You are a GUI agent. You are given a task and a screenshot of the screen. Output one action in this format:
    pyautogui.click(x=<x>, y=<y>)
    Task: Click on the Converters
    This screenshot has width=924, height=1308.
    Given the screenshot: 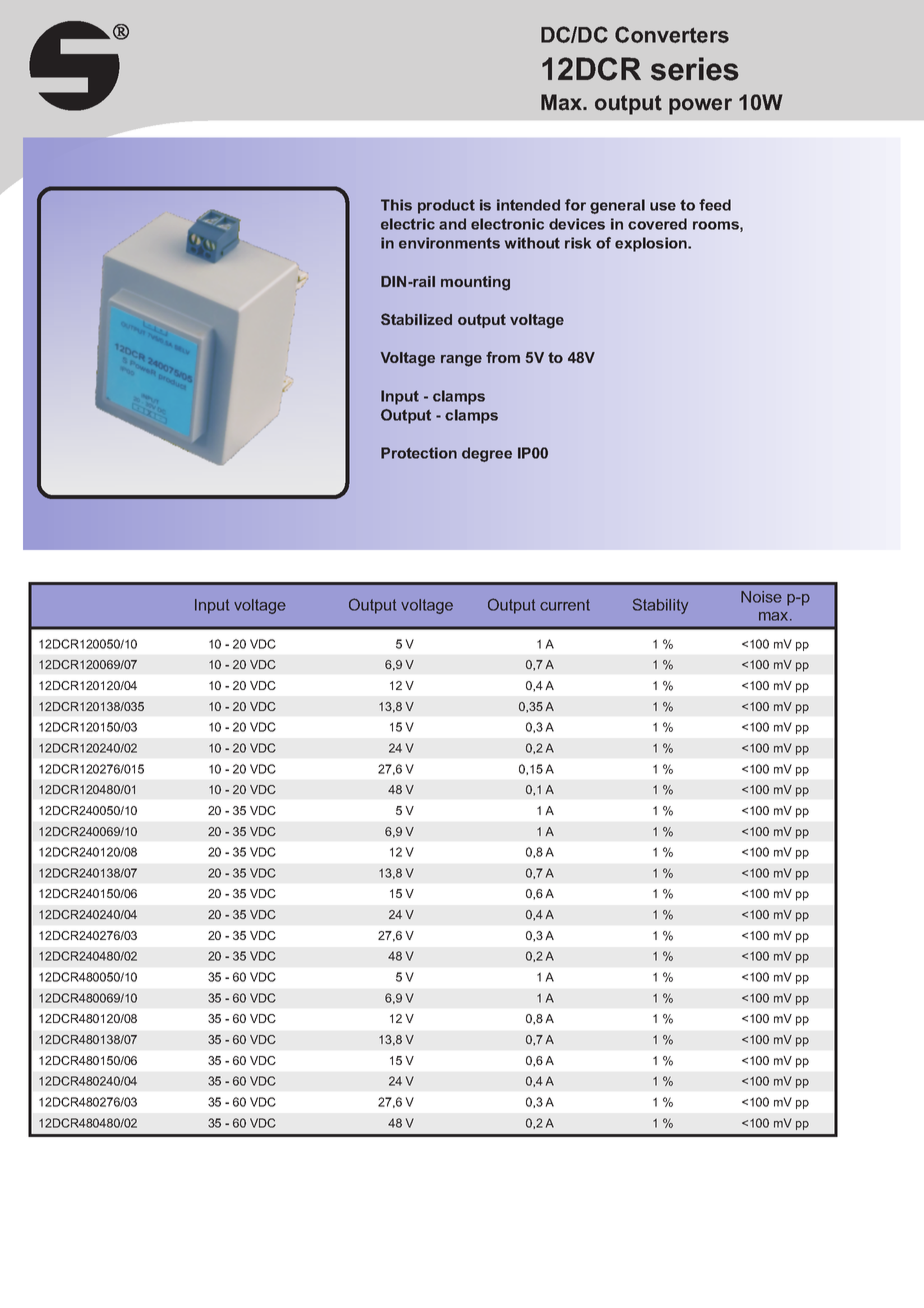 What is the action you would take?
    pyautogui.click(x=672, y=34)
